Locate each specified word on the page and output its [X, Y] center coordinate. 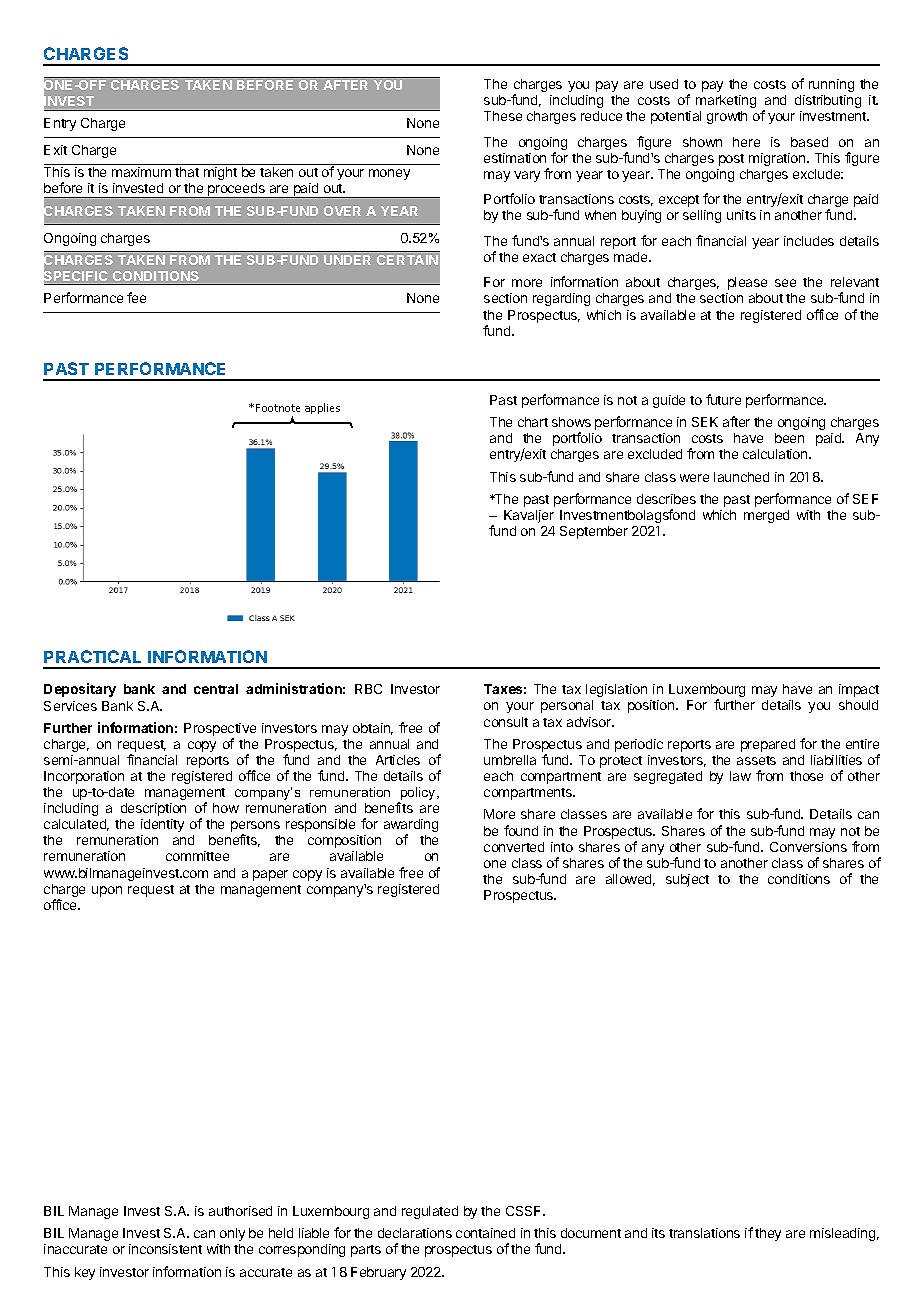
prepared [768, 745]
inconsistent [165, 1249]
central [216, 689]
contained [485, 1233]
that [187, 172]
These [503, 116]
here [746, 142]
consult [506, 722]
